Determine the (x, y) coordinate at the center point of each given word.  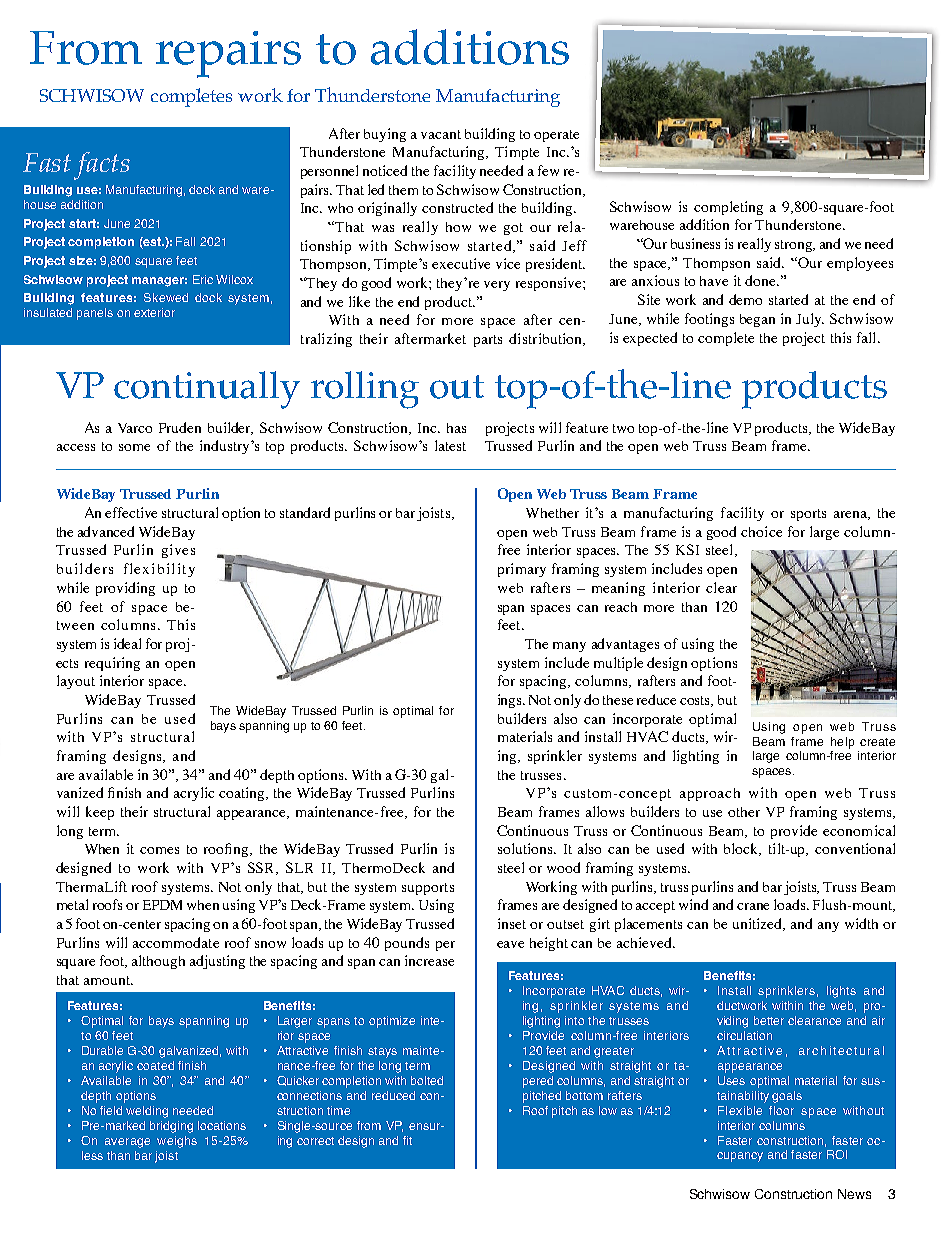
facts (102, 166)
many (569, 647)
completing (728, 208)
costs (696, 701)
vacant (441, 134)
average (127, 1143)
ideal (127, 643)
